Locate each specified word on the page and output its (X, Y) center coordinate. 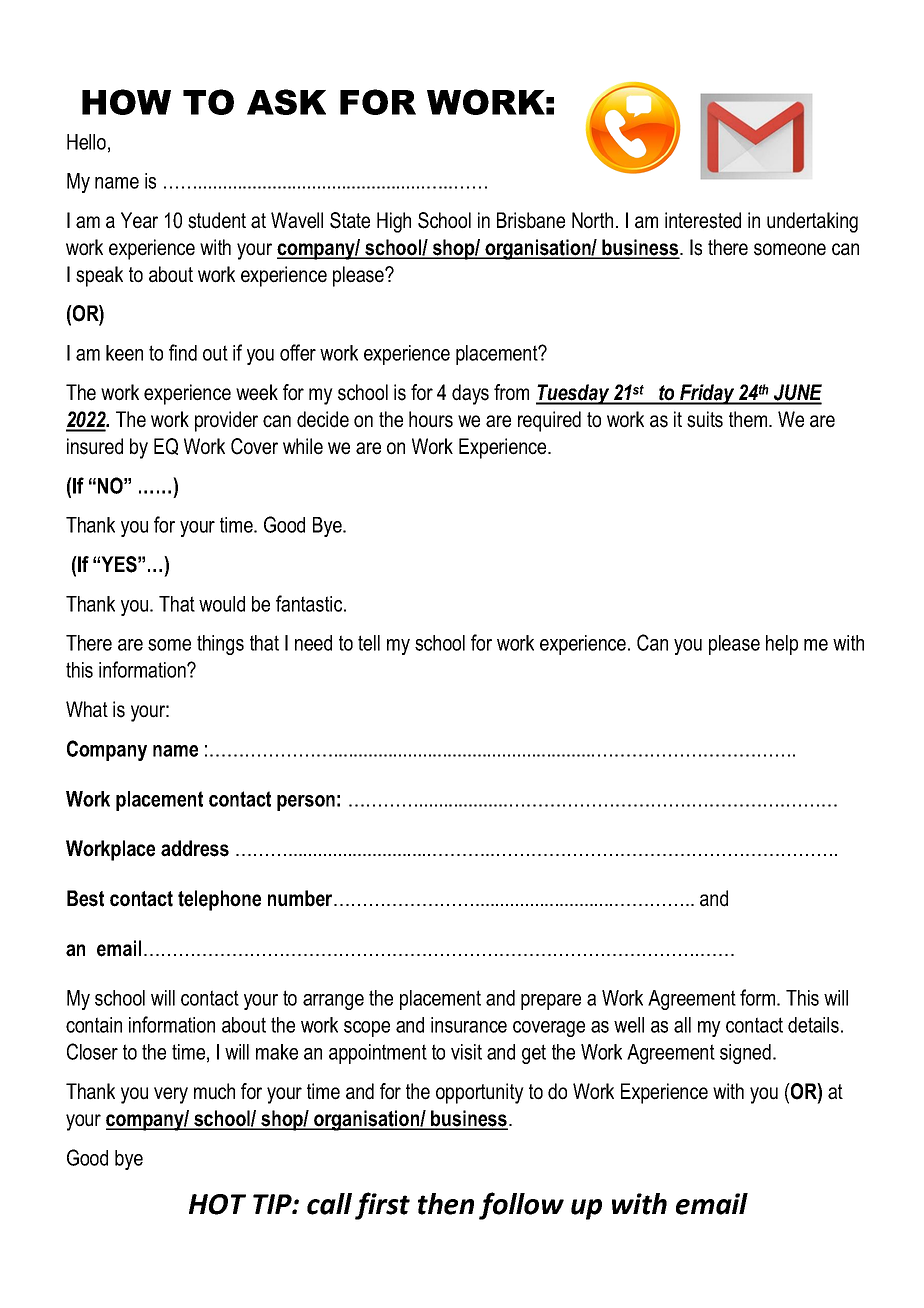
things (220, 645)
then (446, 1204)
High (394, 222)
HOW (126, 102)
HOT (217, 1204)
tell (369, 643)
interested (703, 220)
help (782, 645)
